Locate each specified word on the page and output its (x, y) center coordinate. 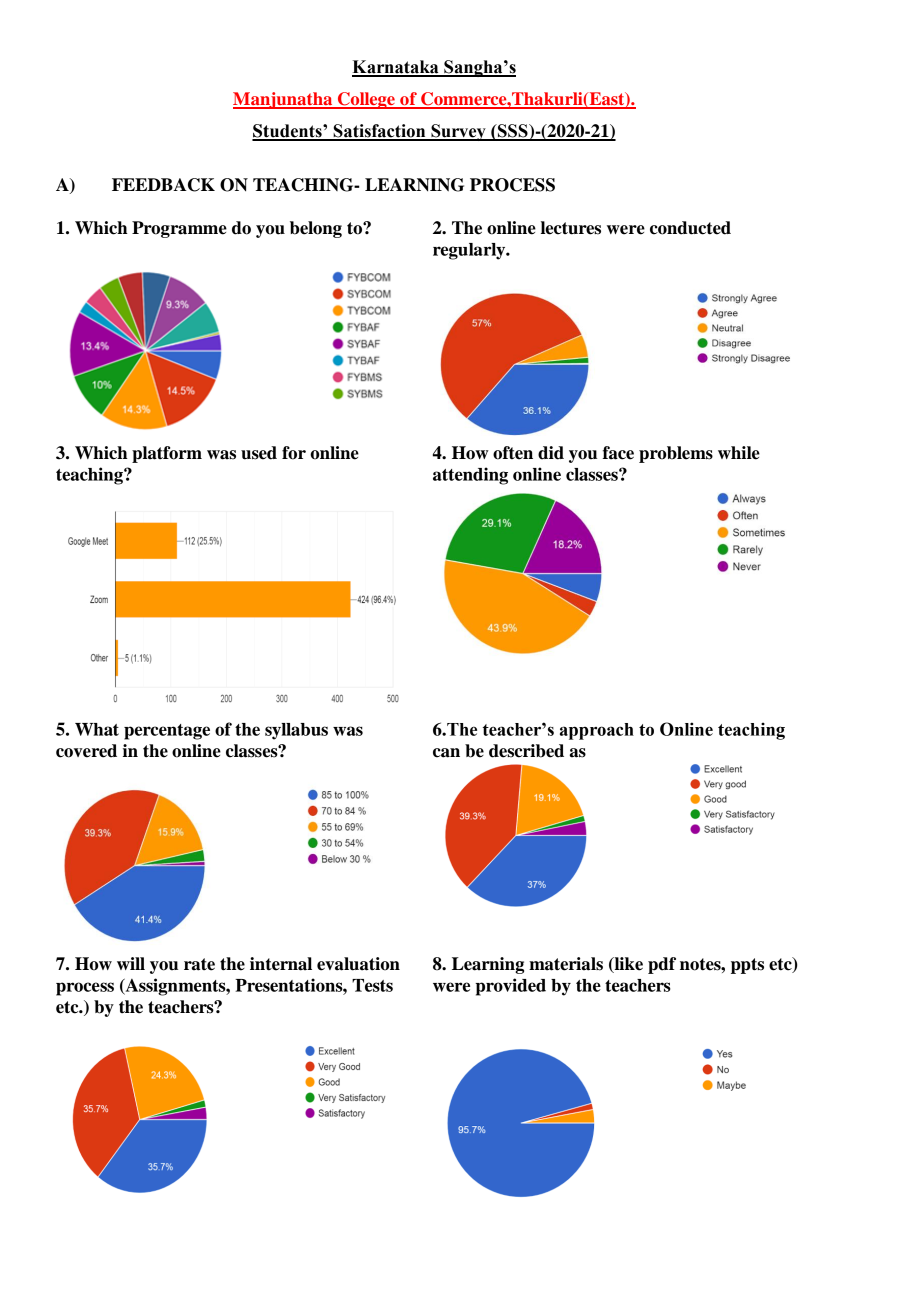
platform (167, 454)
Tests (372, 985)
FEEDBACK (163, 185)
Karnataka (396, 68)
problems (676, 454)
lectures (571, 228)
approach (597, 731)
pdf (662, 965)
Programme (179, 229)
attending (470, 476)
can (446, 753)
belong (316, 229)
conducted (690, 228)
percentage (167, 732)
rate (199, 964)
